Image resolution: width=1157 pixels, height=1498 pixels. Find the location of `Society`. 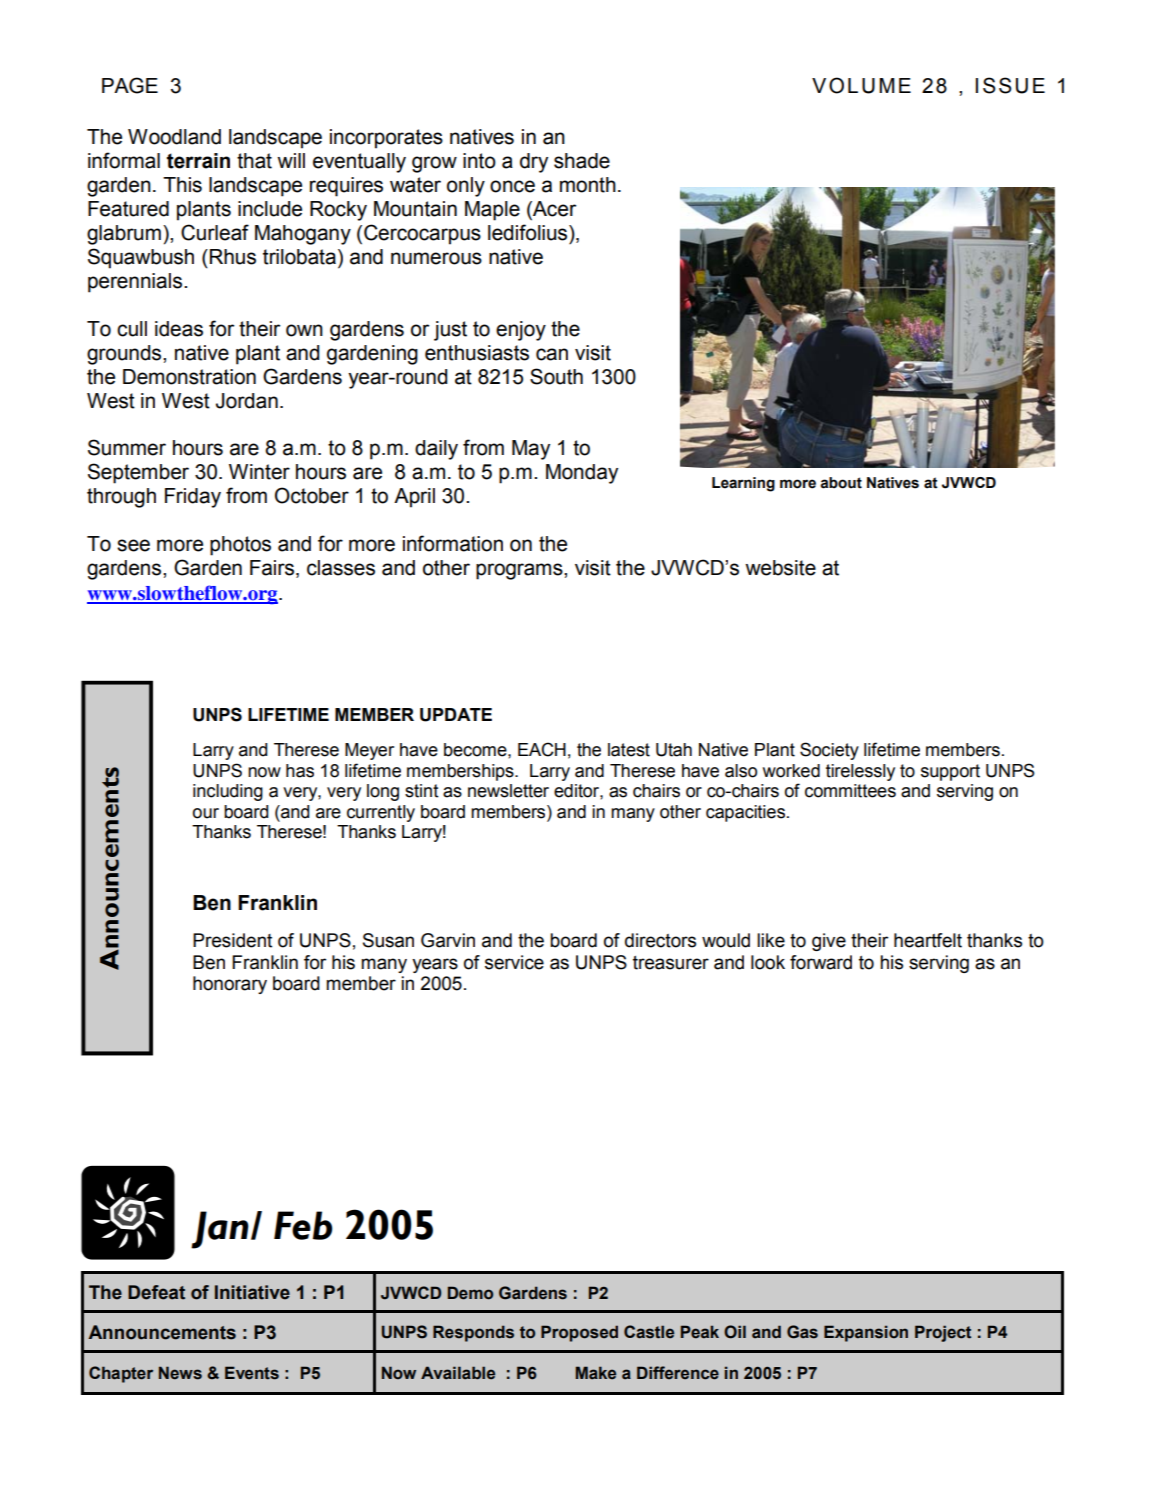

Society is located at coordinates (829, 751).
